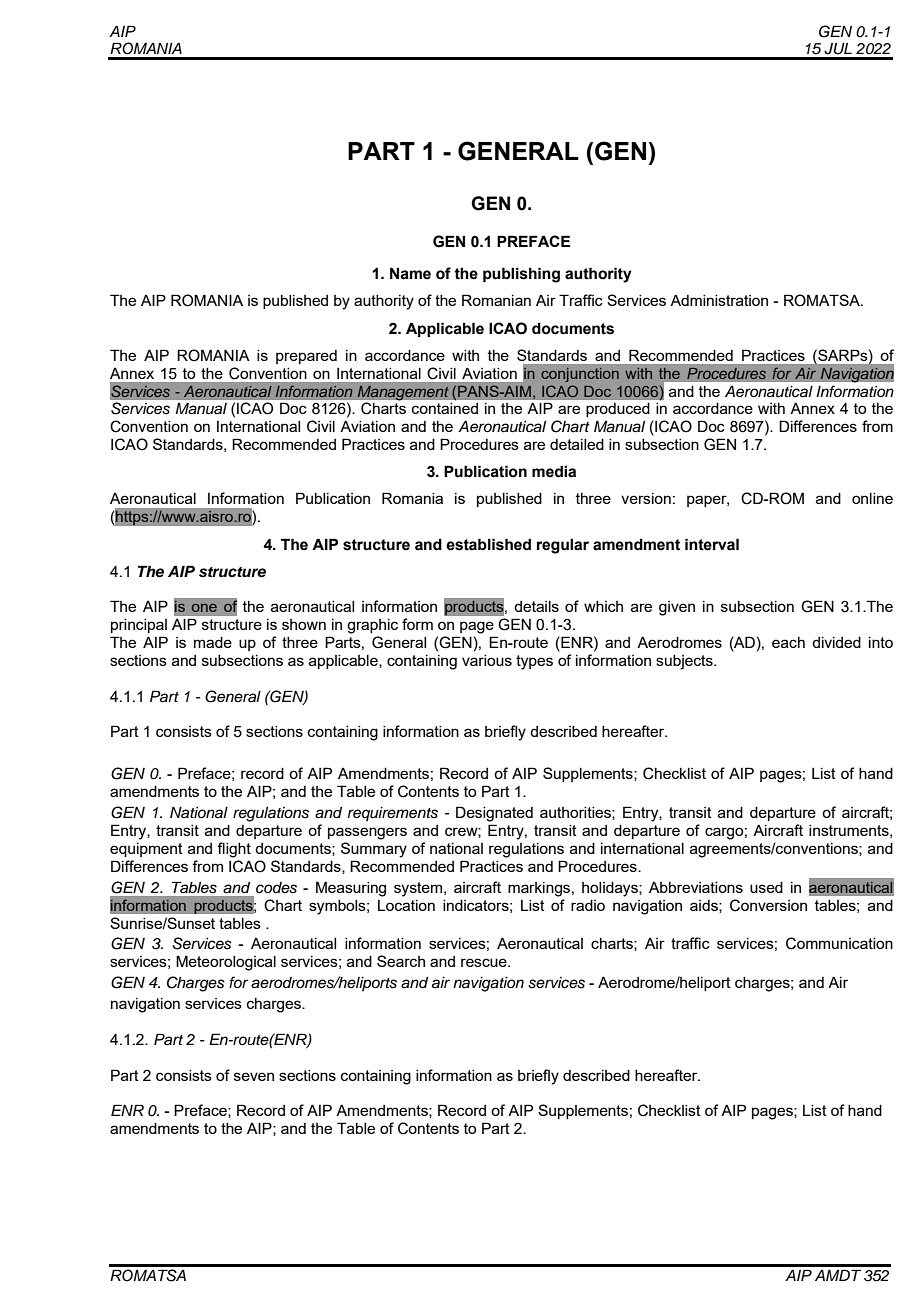  I want to click on seven, so click(254, 1076).
